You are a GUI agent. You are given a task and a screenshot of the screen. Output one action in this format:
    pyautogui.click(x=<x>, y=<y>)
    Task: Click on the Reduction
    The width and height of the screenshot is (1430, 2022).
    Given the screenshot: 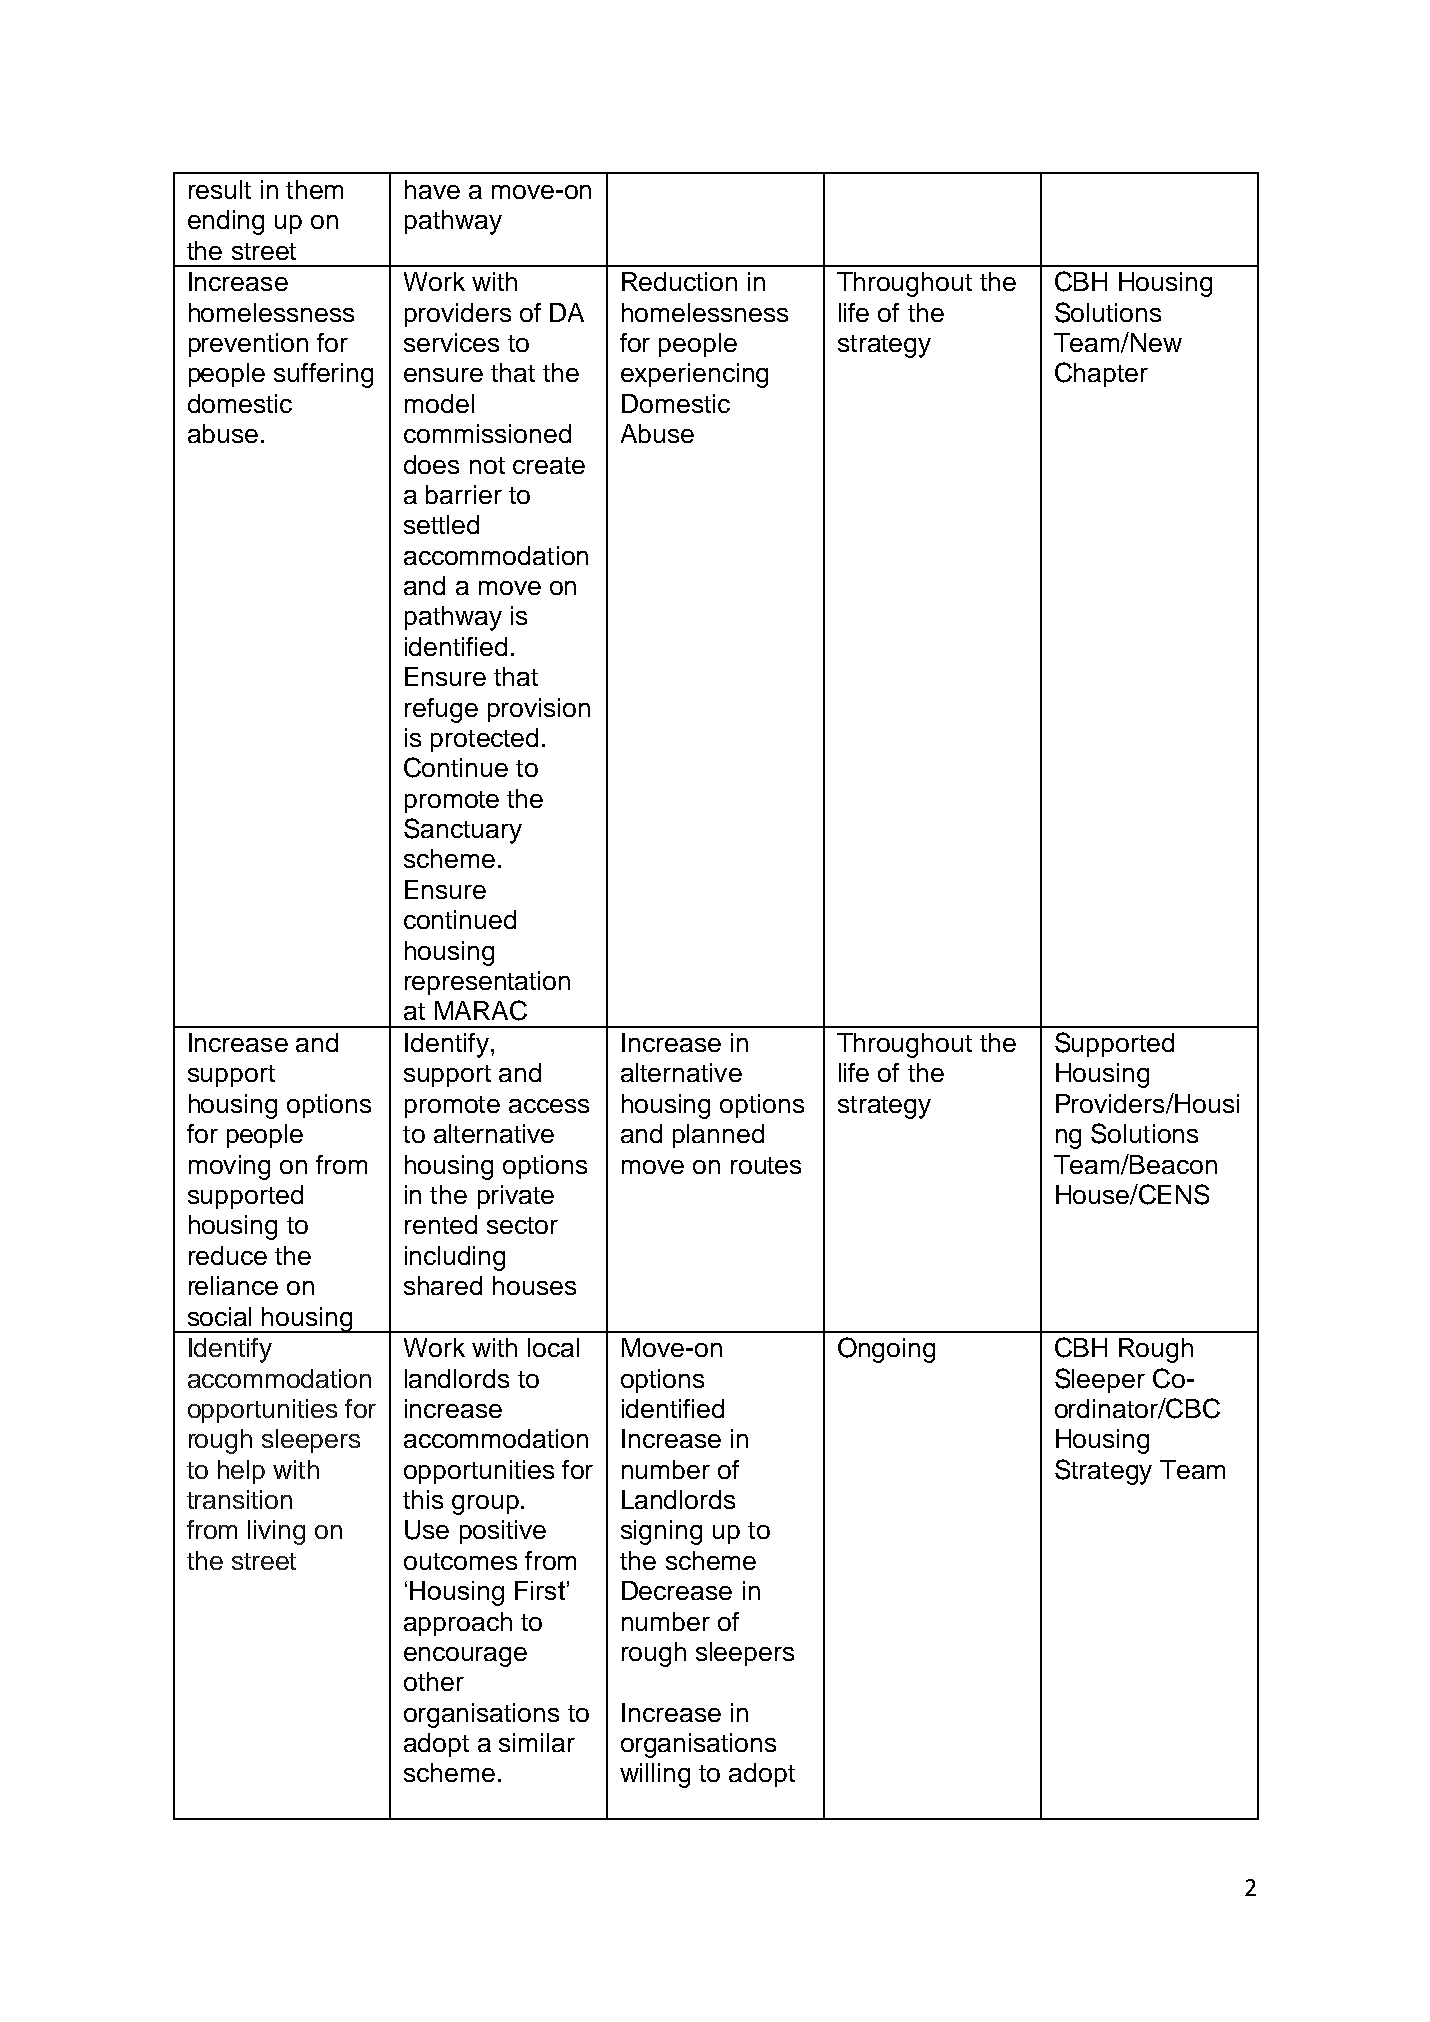 What is the action you would take?
    pyautogui.click(x=679, y=281)
